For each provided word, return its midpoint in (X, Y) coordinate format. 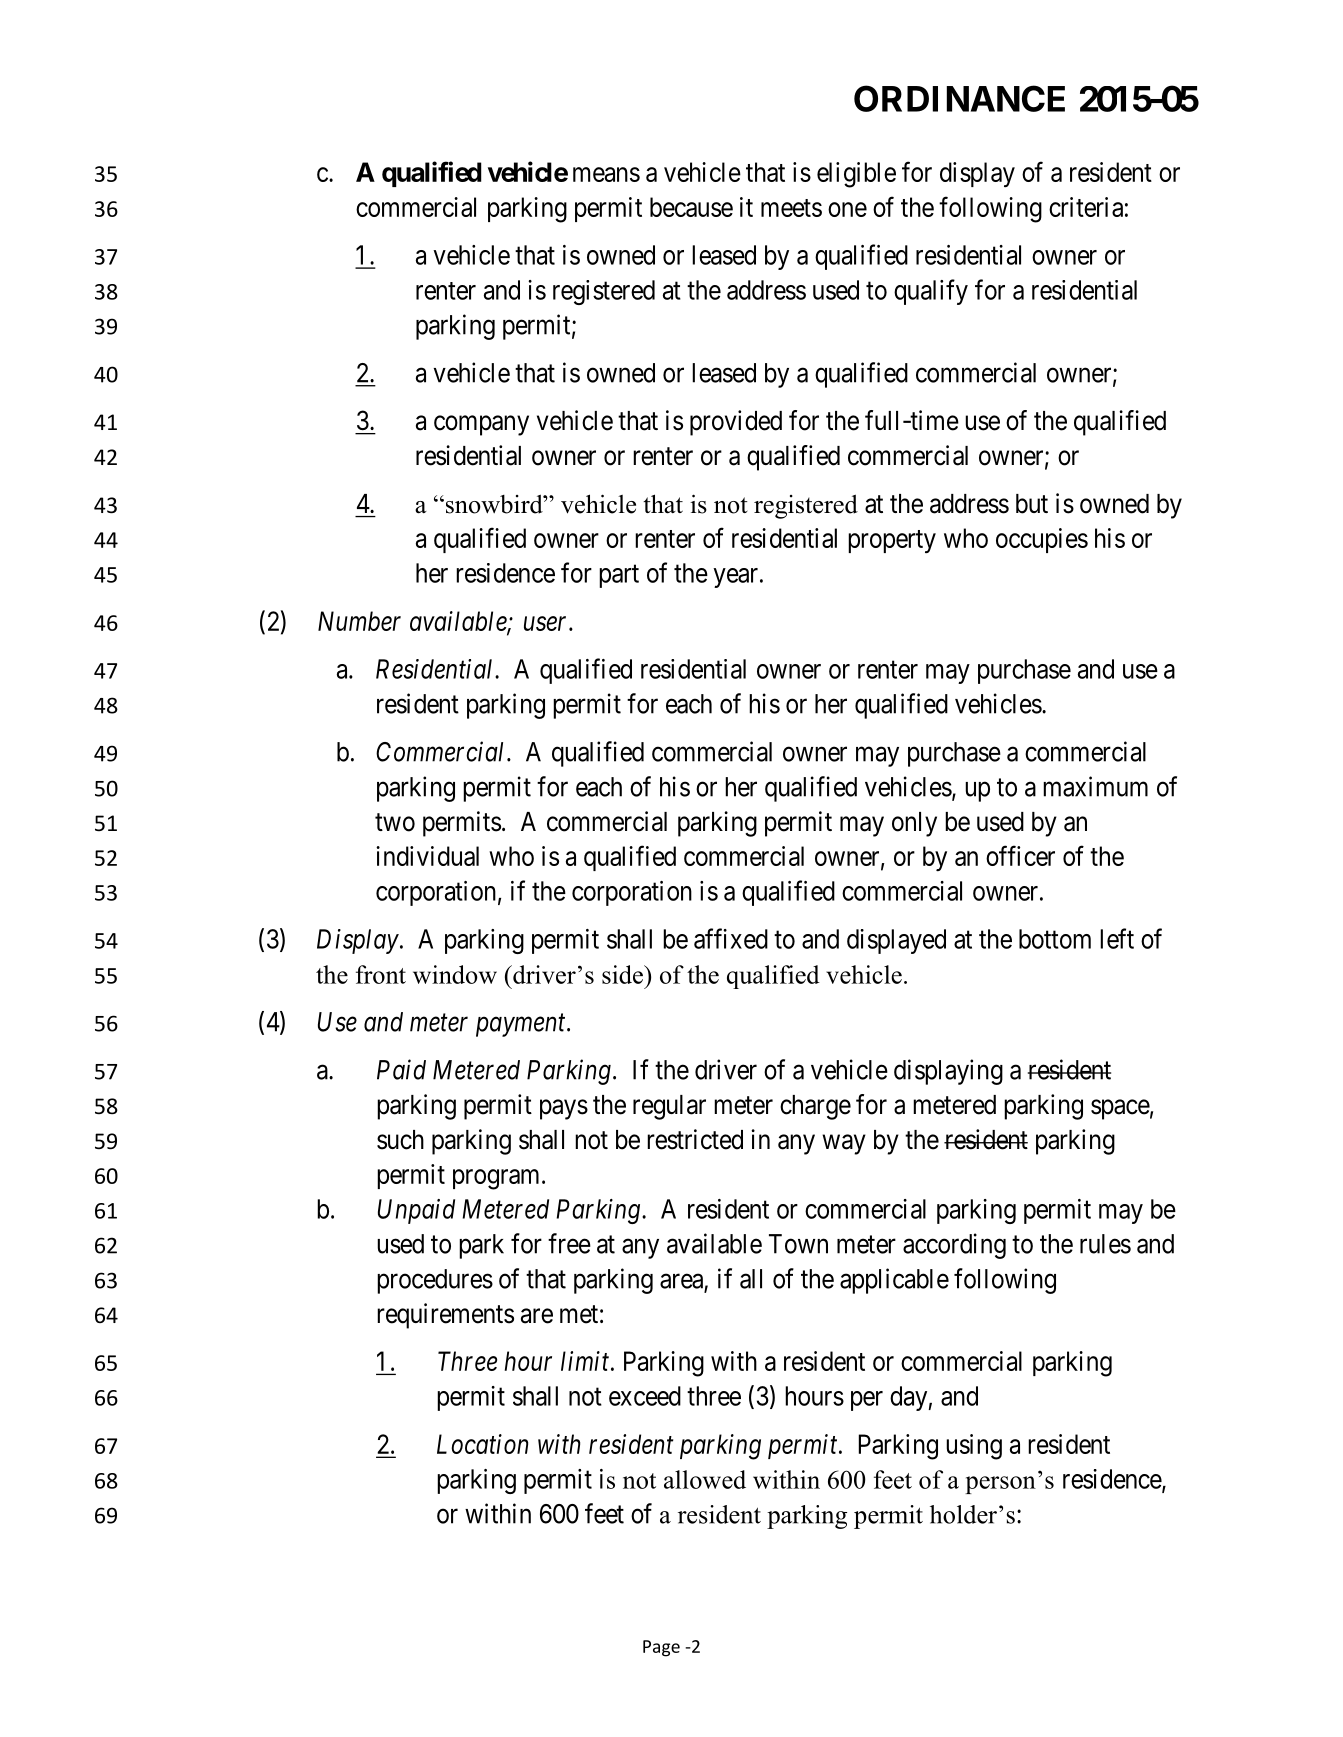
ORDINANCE (959, 98)
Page (661, 1648)
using (974, 1447)
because (691, 207)
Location (482, 1444)
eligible (856, 175)
